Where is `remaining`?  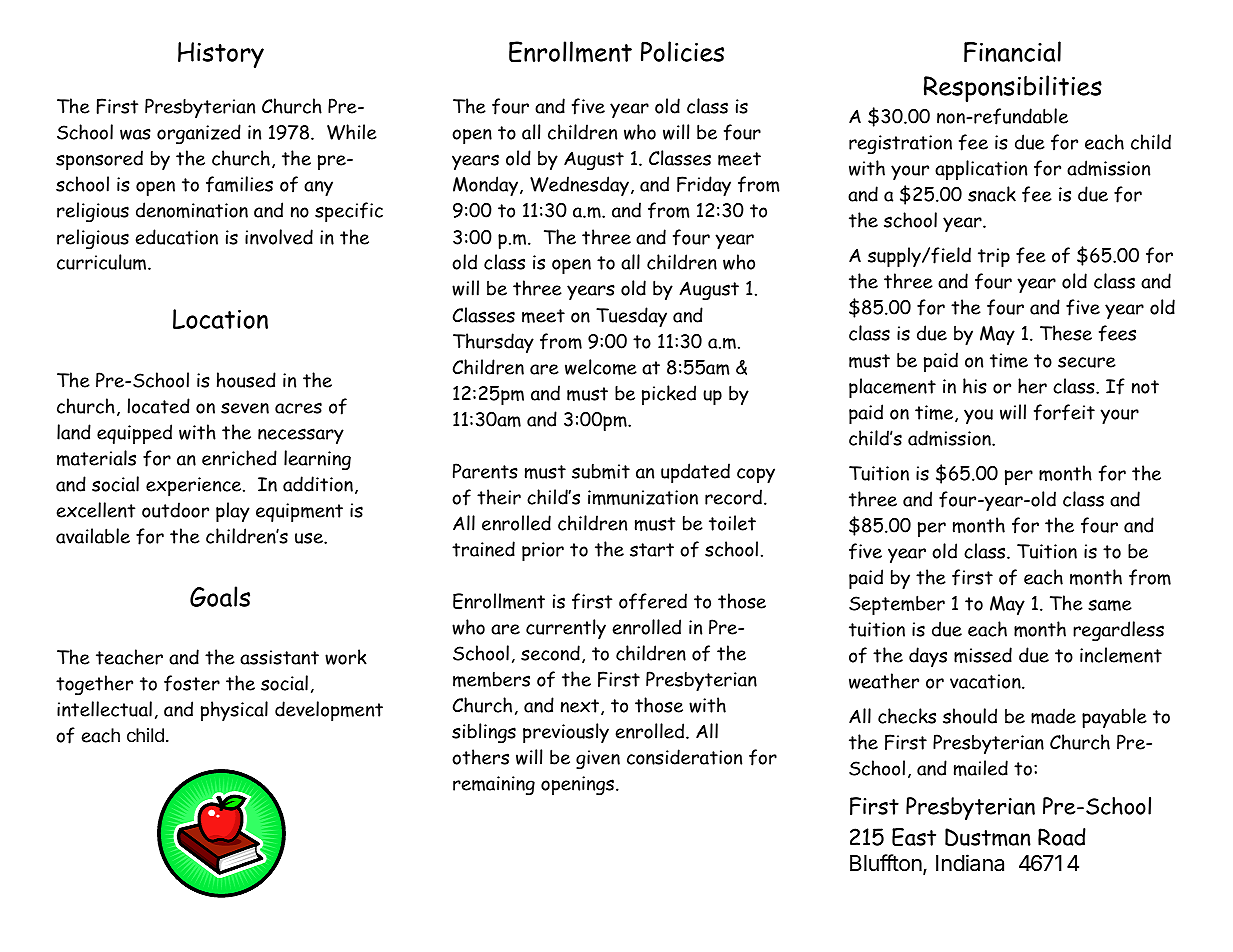
remaining is located at coordinates (494, 785).
